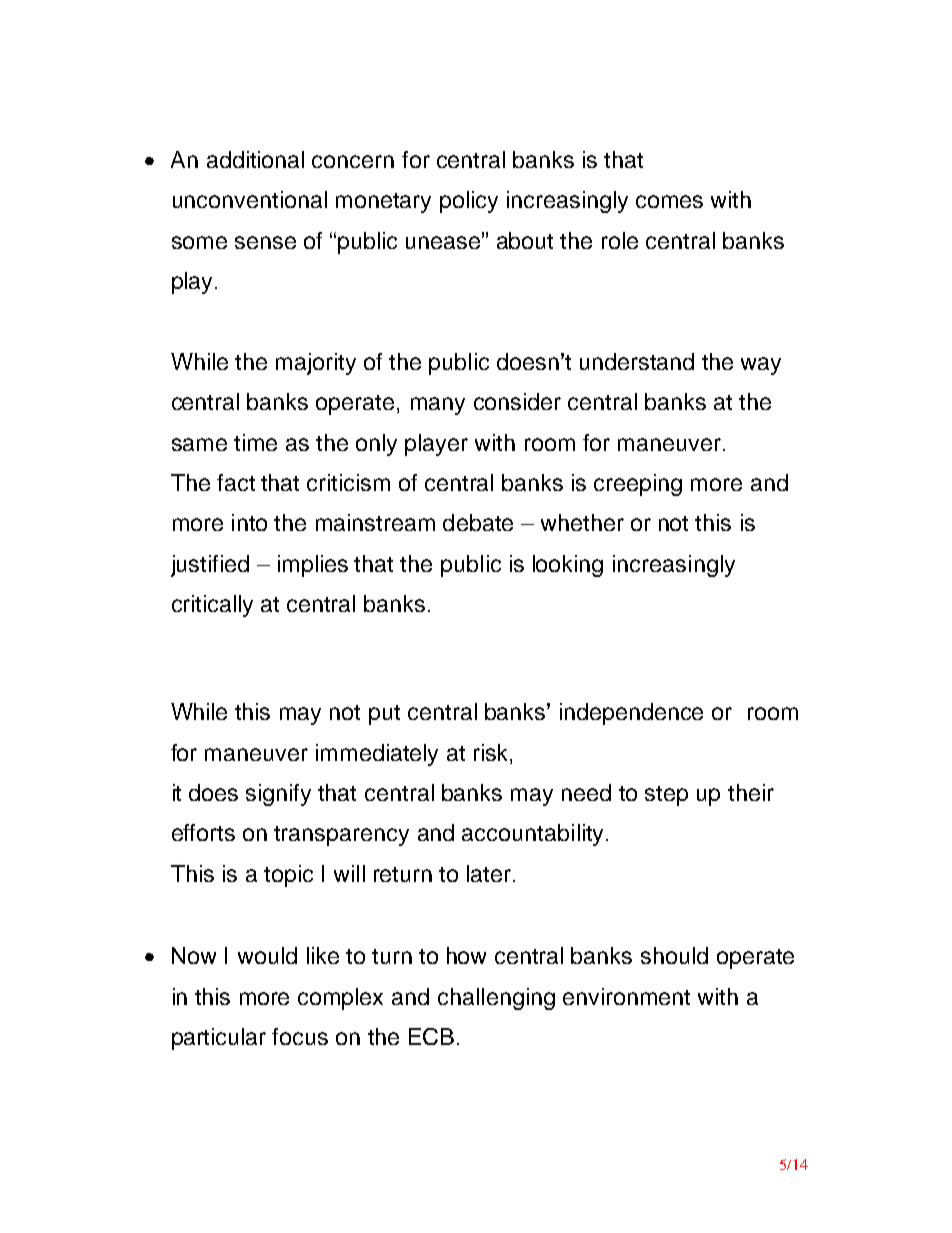 The image size is (952, 1233). Describe the element at coordinates (384, 715) in the document. I see `put` at that location.
